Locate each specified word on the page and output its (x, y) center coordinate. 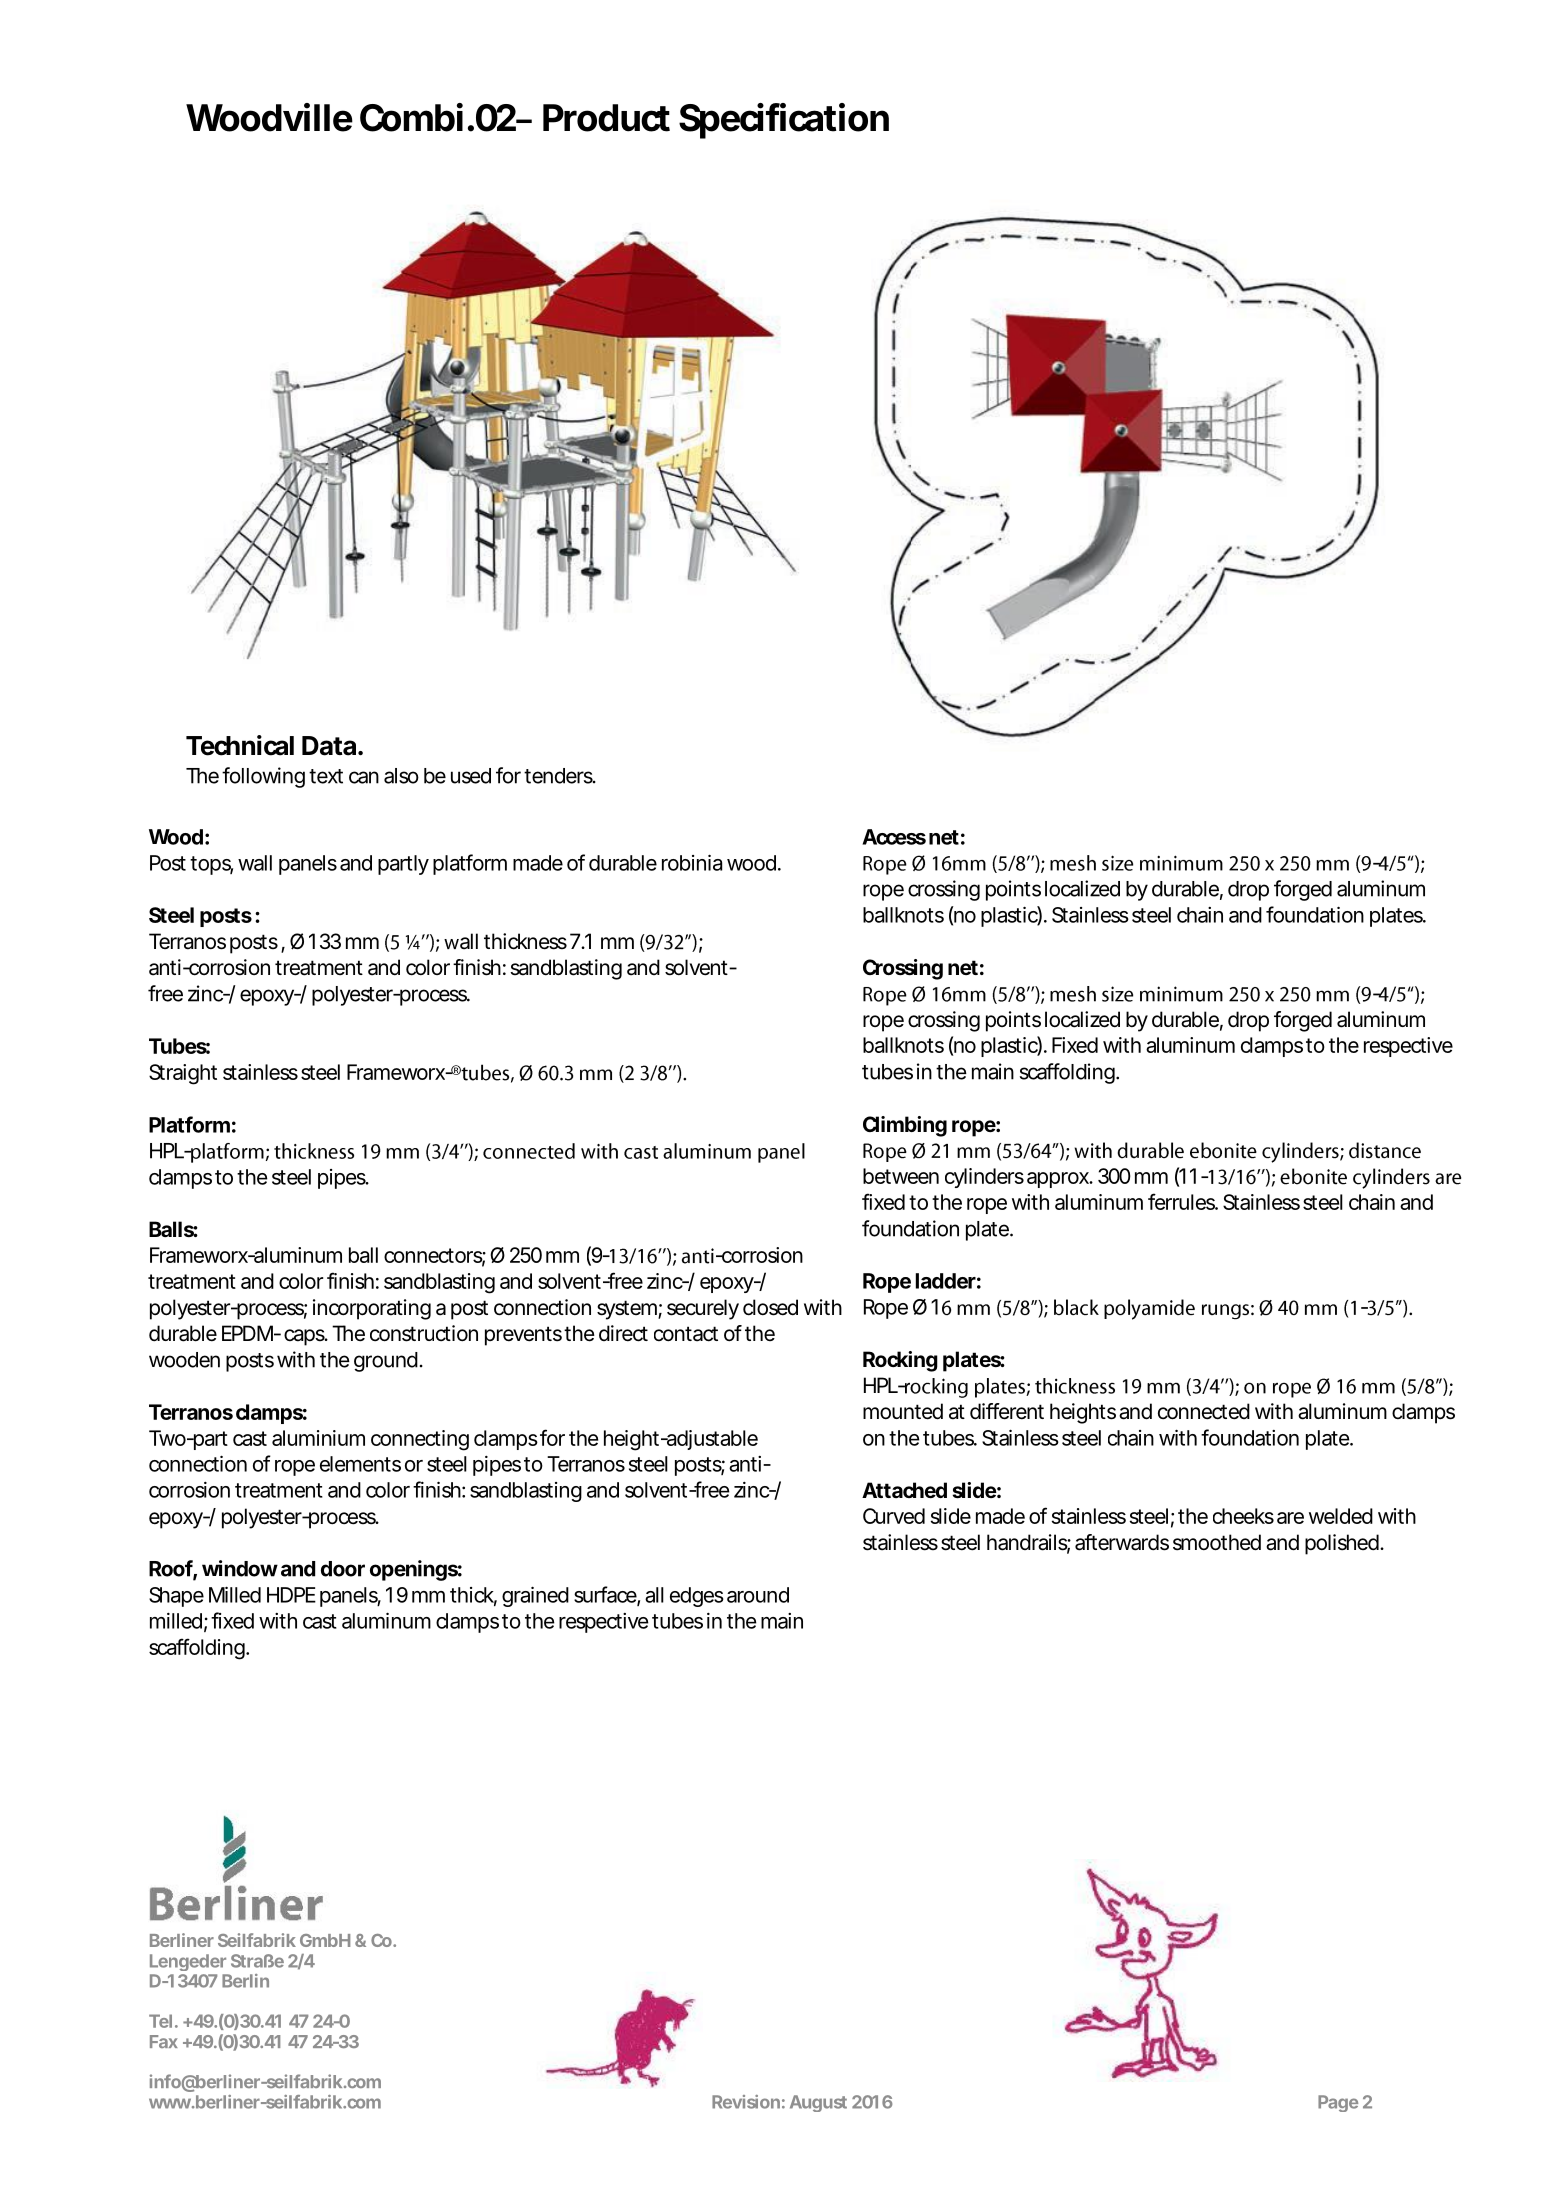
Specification (784, 121)
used (471, 776)
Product (606, 118)
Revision (746, 2102)
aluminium (318, 1438)
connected (1204, 1411)
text (326, 776)
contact (686, 1334)
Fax (164, 2041)
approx (1059, 1180)
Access (894, 837)
